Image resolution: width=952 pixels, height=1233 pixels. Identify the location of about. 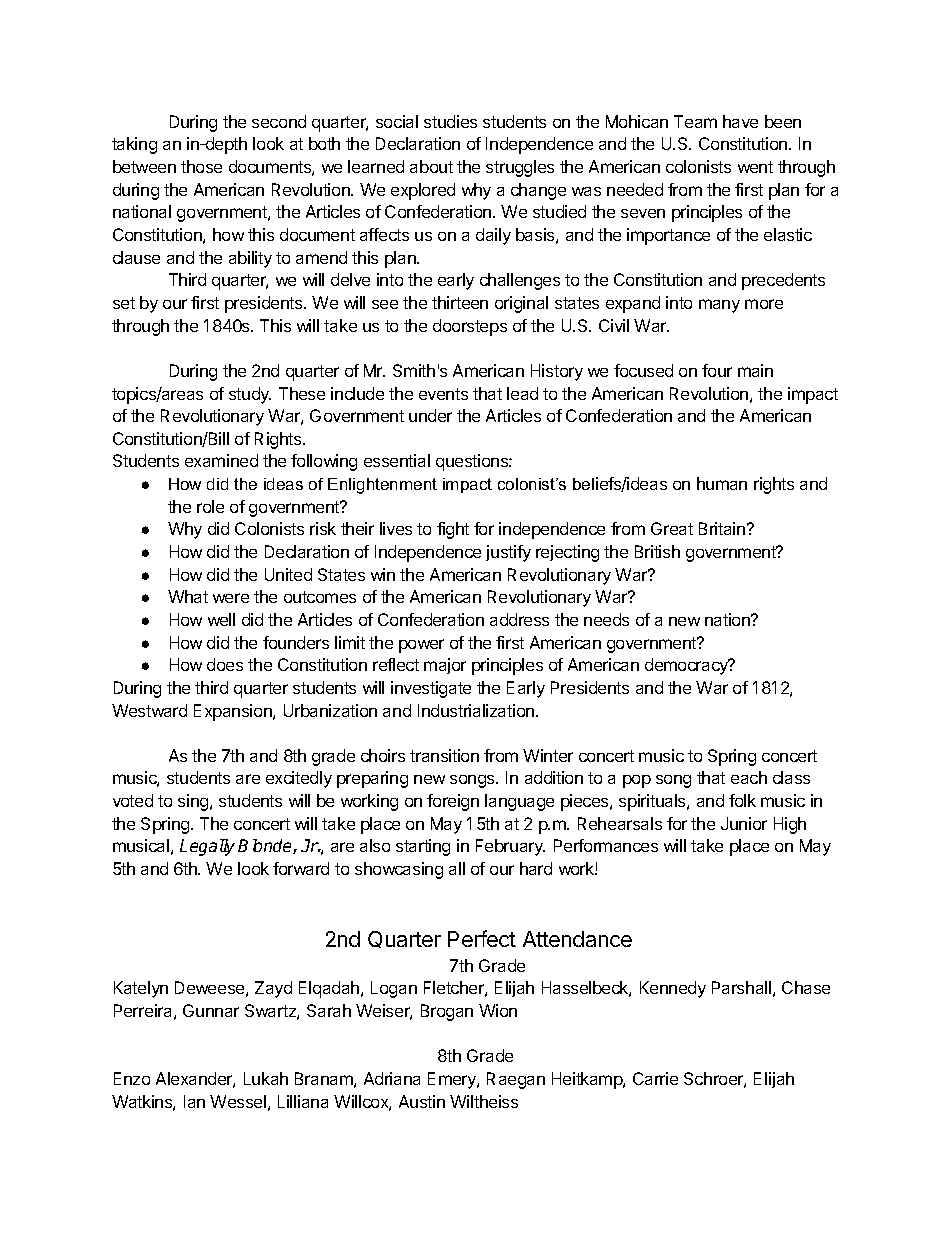
(431, 166).
